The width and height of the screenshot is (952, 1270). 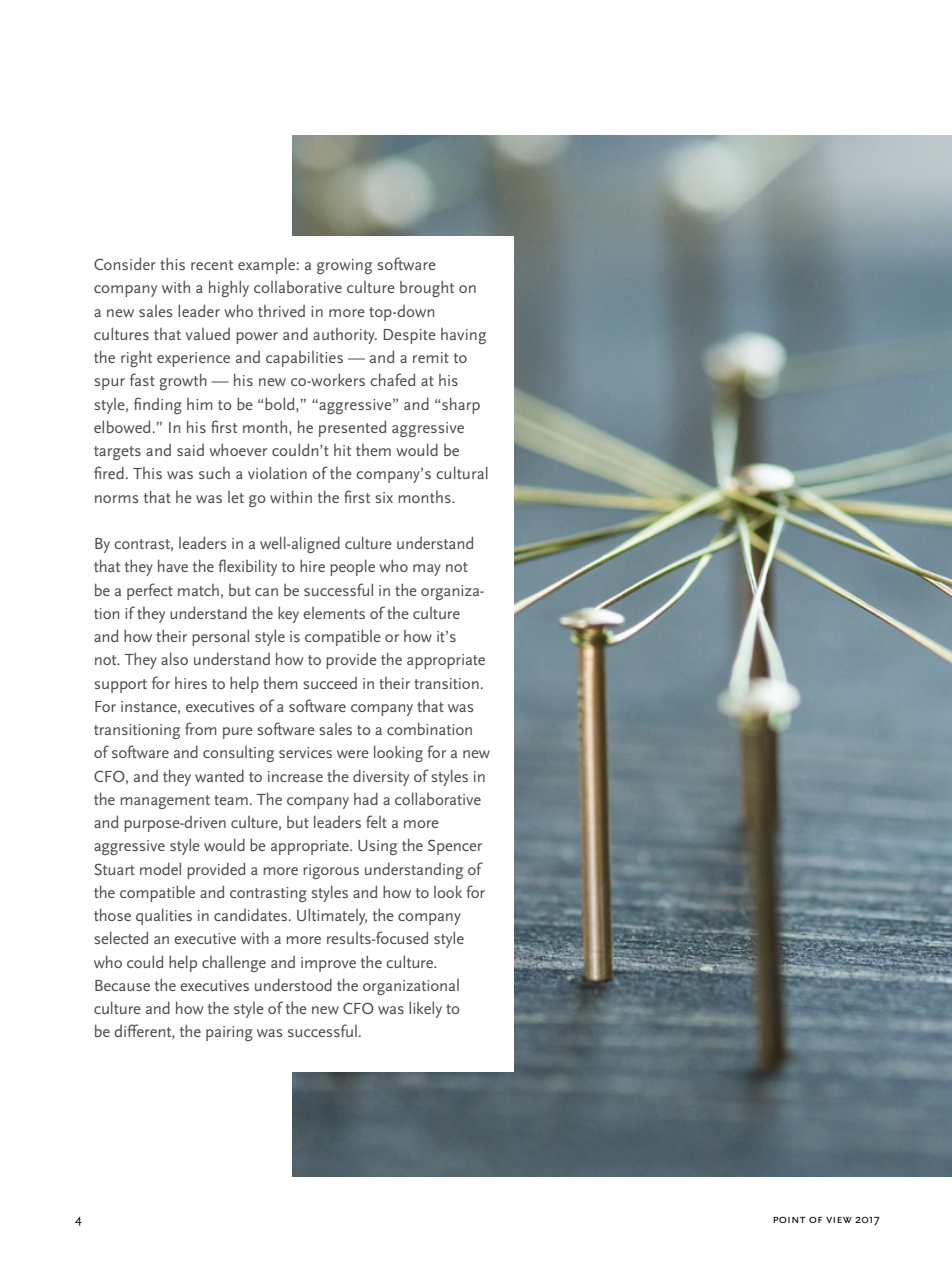 What do you see at coordinates (201, 728) in the screenshot?
I see `from` at bounding box center [201, 728].
